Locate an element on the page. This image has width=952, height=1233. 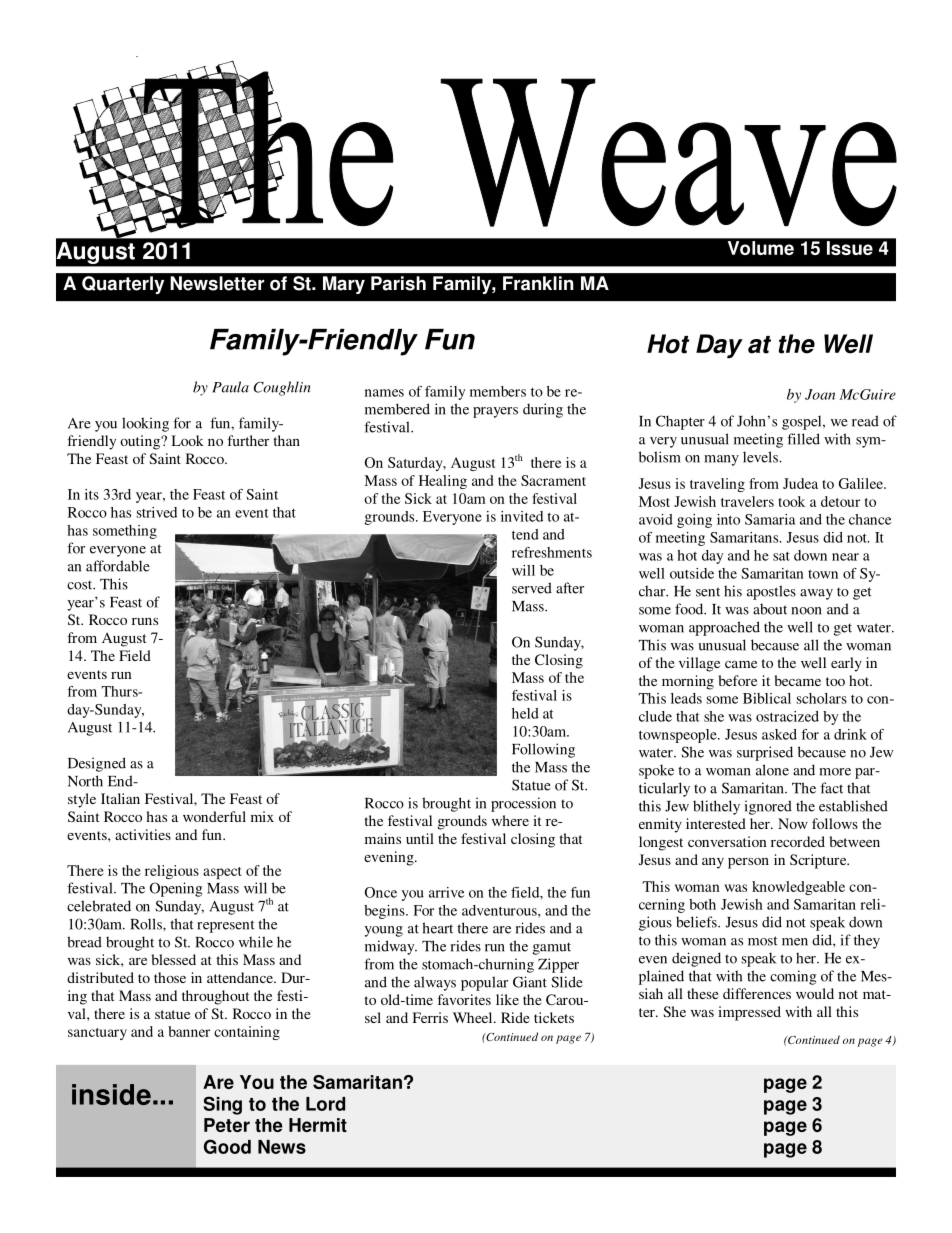
Quarterly is located at coordinates (123, 285).
